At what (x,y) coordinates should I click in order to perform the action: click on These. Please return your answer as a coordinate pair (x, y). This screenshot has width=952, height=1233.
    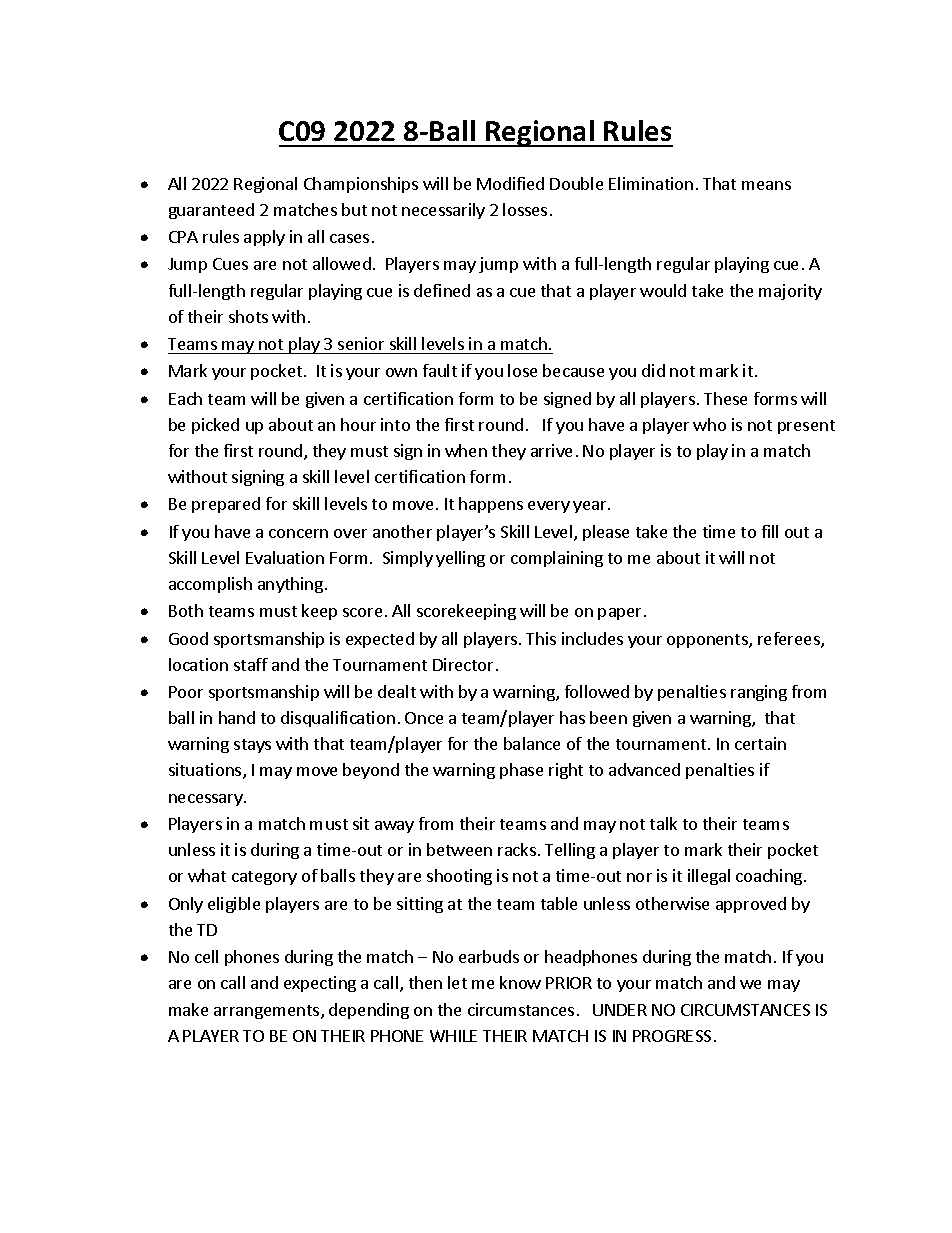
    Looking at the image, I should click on (725, 398).
